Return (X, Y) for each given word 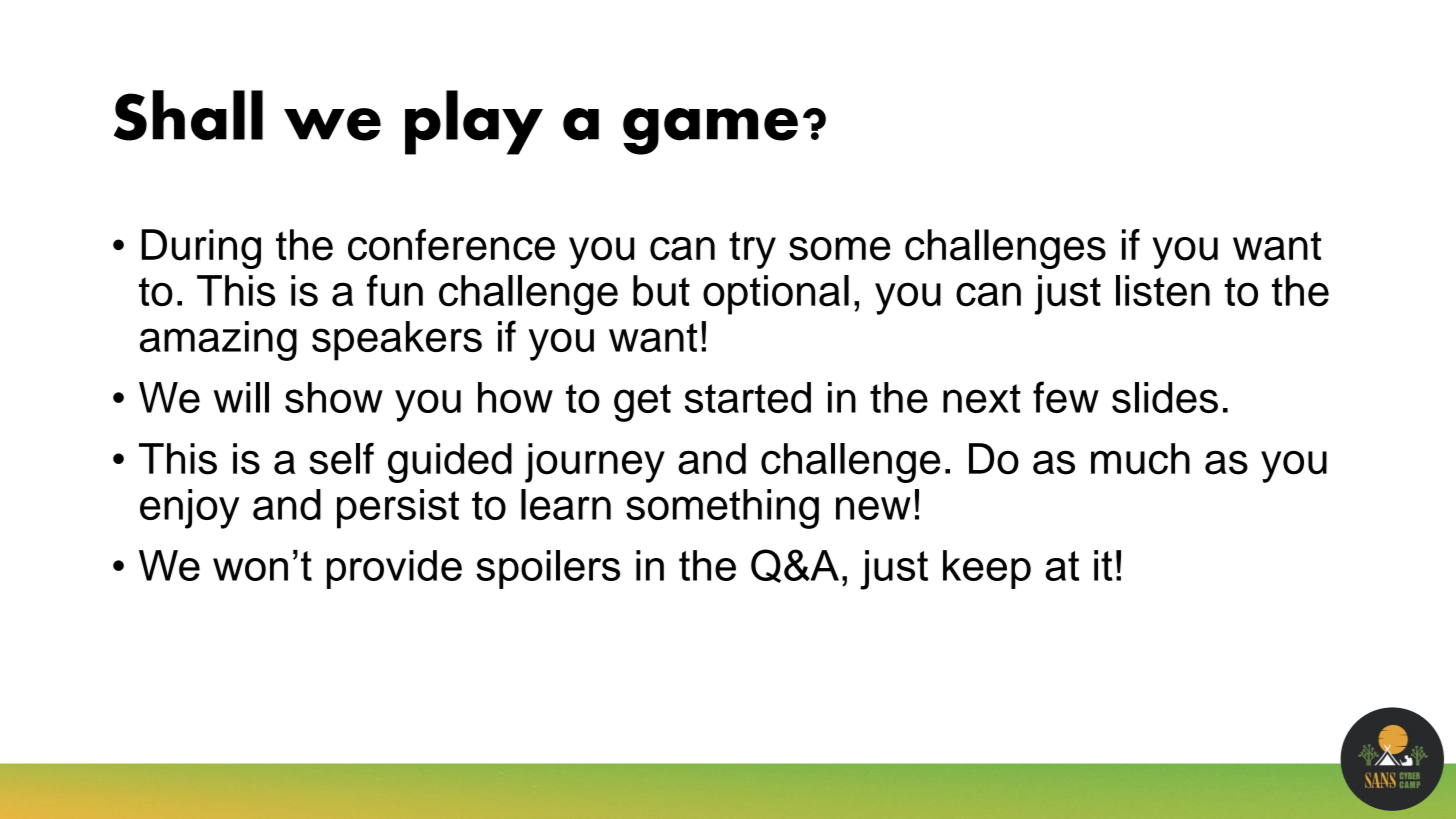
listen (1163, 291)
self (341, 458)
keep (987, 569)
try (752, 250)
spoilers (548, 569)
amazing (218, 341)
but (661, 291)
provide (394, 569)
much (1140, 459)
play (474, 122)
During (201, 249)
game (710, 131)
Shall (188, 115)
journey (595, 463)
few (1066, 397)
